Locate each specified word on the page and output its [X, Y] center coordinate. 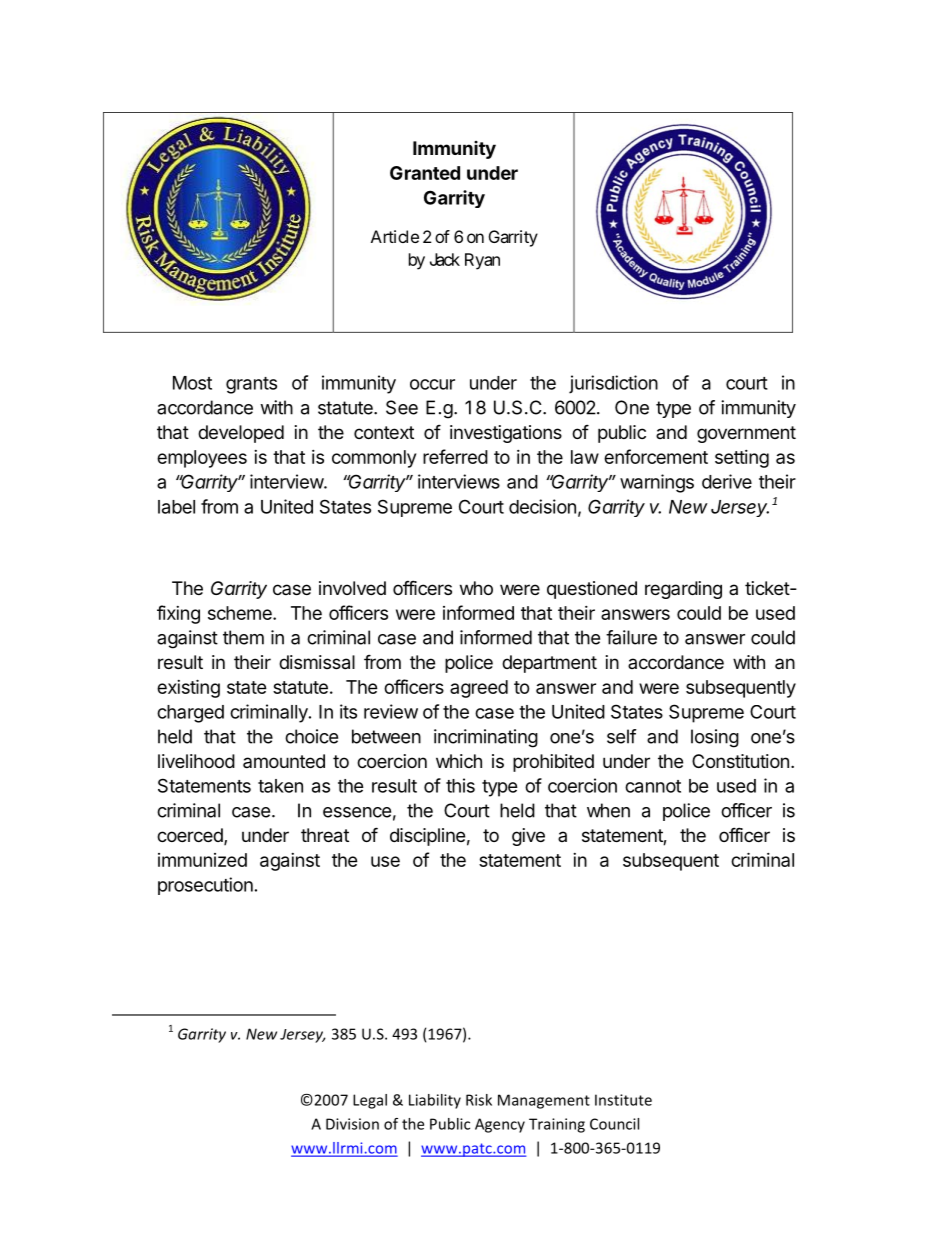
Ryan [482, 261]
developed [241, 434]
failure [631, 637]
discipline [427, 837]
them [243, 637]
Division [352, 1124]
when [608, 810]
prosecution [205, 886]
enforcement [656, 456]
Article [395, 236]
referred [455, 456]
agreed [479, 689]
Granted [425, 173]
